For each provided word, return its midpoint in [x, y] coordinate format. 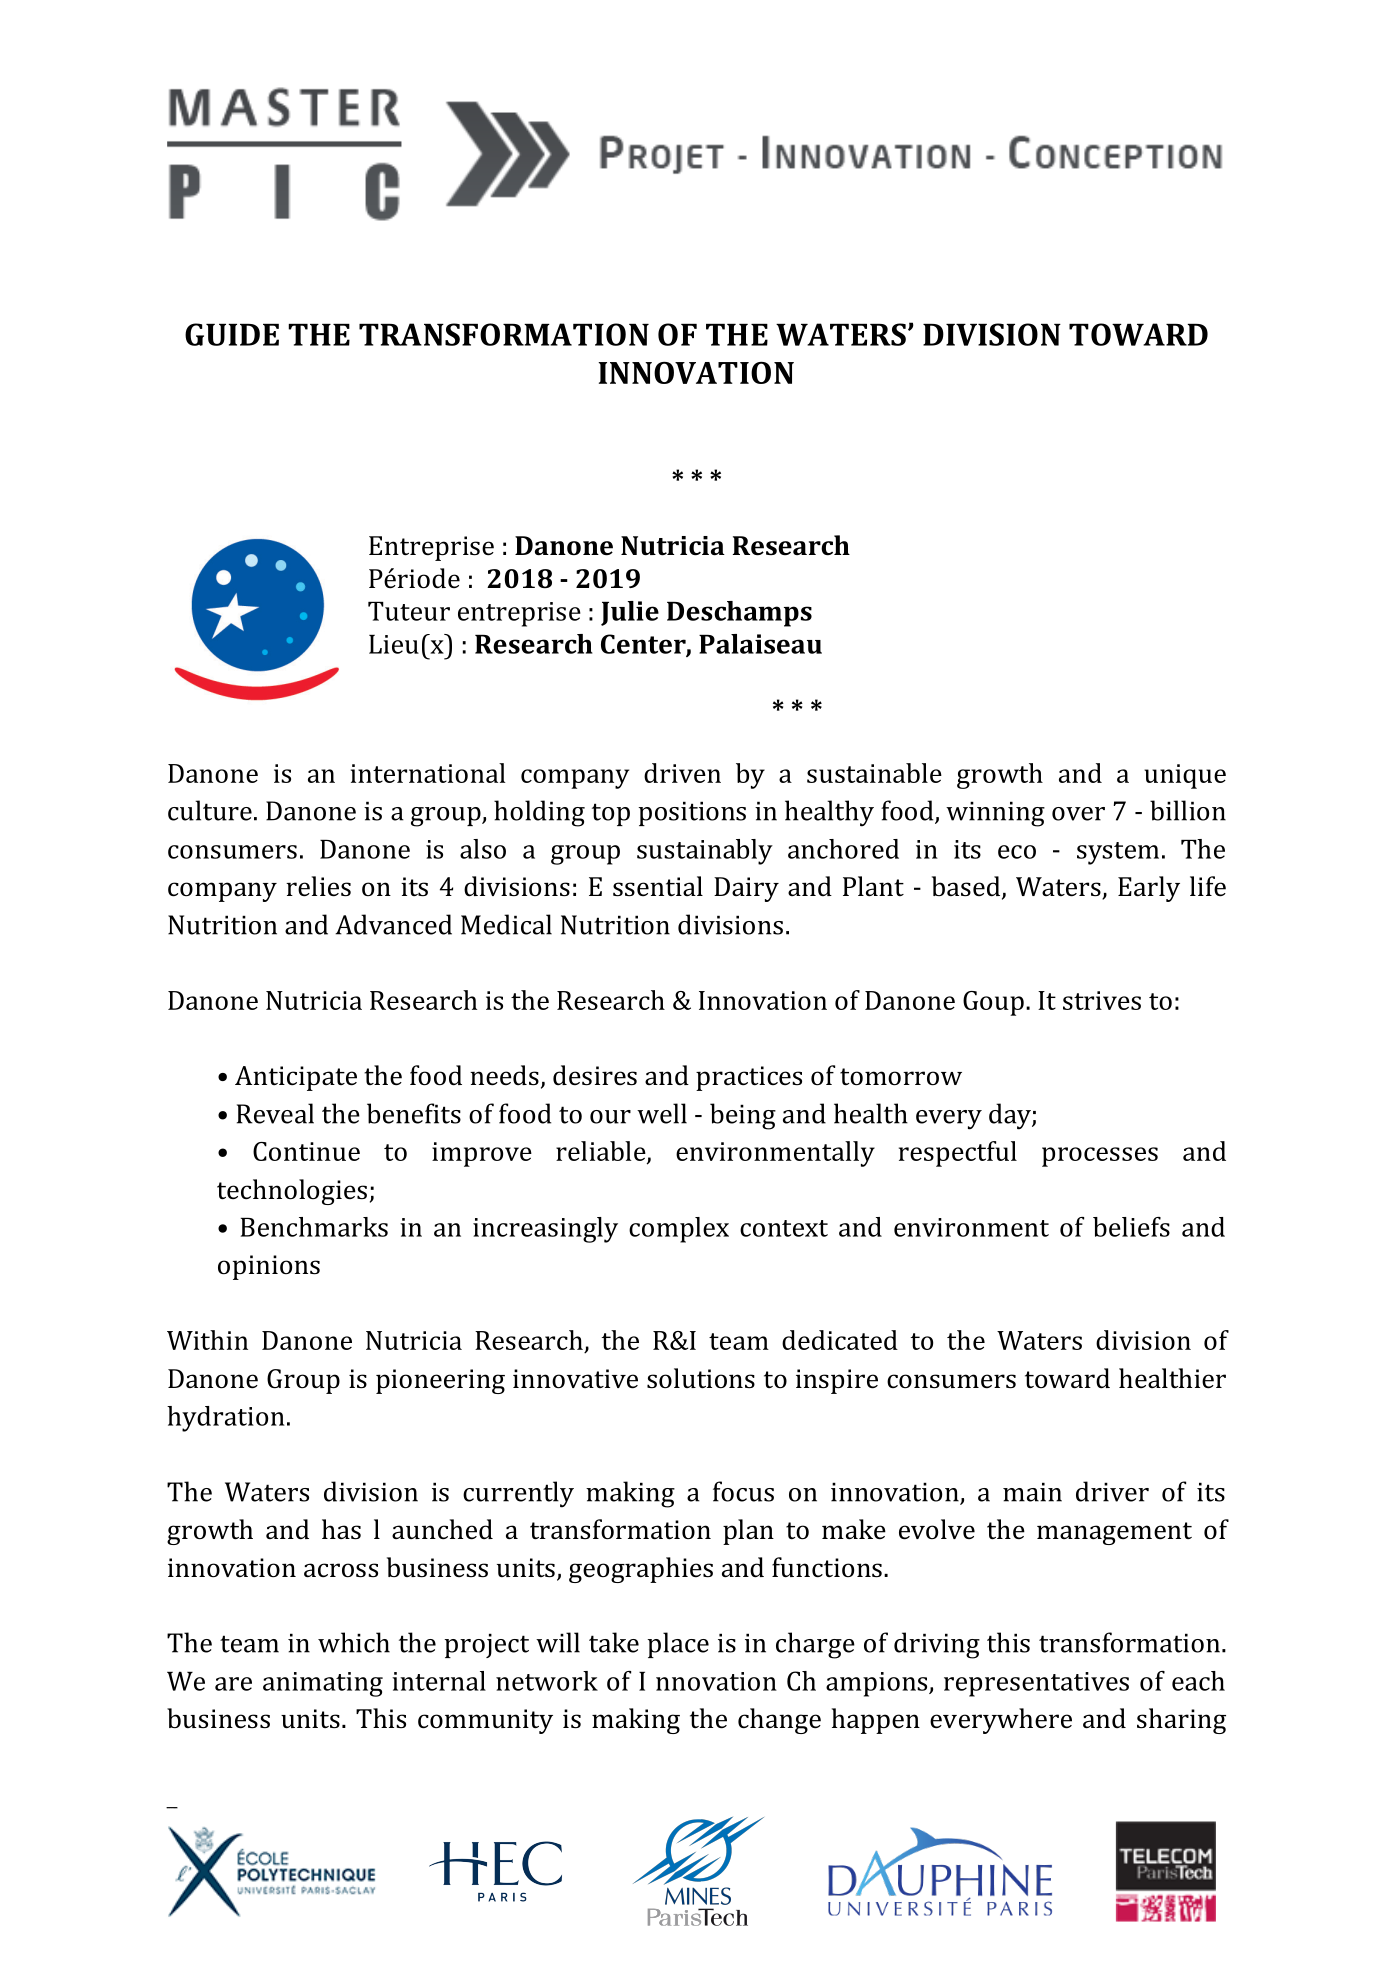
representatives [1036, 1684]
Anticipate [296, 1078]
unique [1185, 776]
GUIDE [232, 334]
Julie [630, 613]
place [678, 1645]
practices [749, 1078]
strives [1102, 1000]
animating [323, 1684]
